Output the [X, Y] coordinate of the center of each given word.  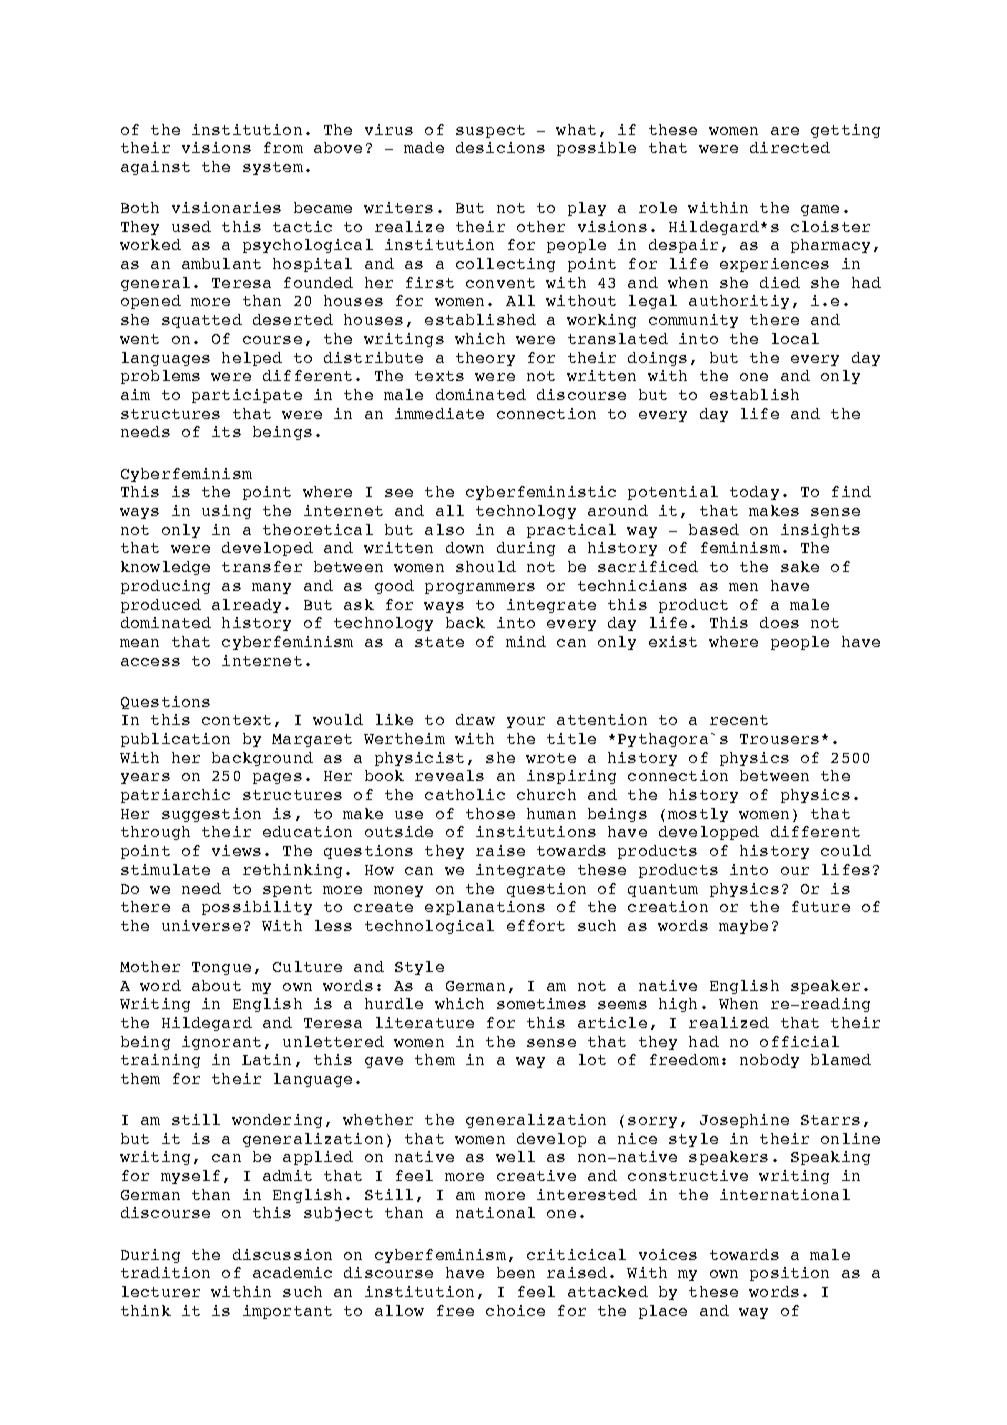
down [465, 547]
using [226, 512]
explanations [485, 908]
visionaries [226, 207]
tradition [165, 1272]
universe [201, 925]
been [516, 1272]
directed [790, 147]
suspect [490, 131]
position [789, 1274]
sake [800, 566]
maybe [743, 927]
